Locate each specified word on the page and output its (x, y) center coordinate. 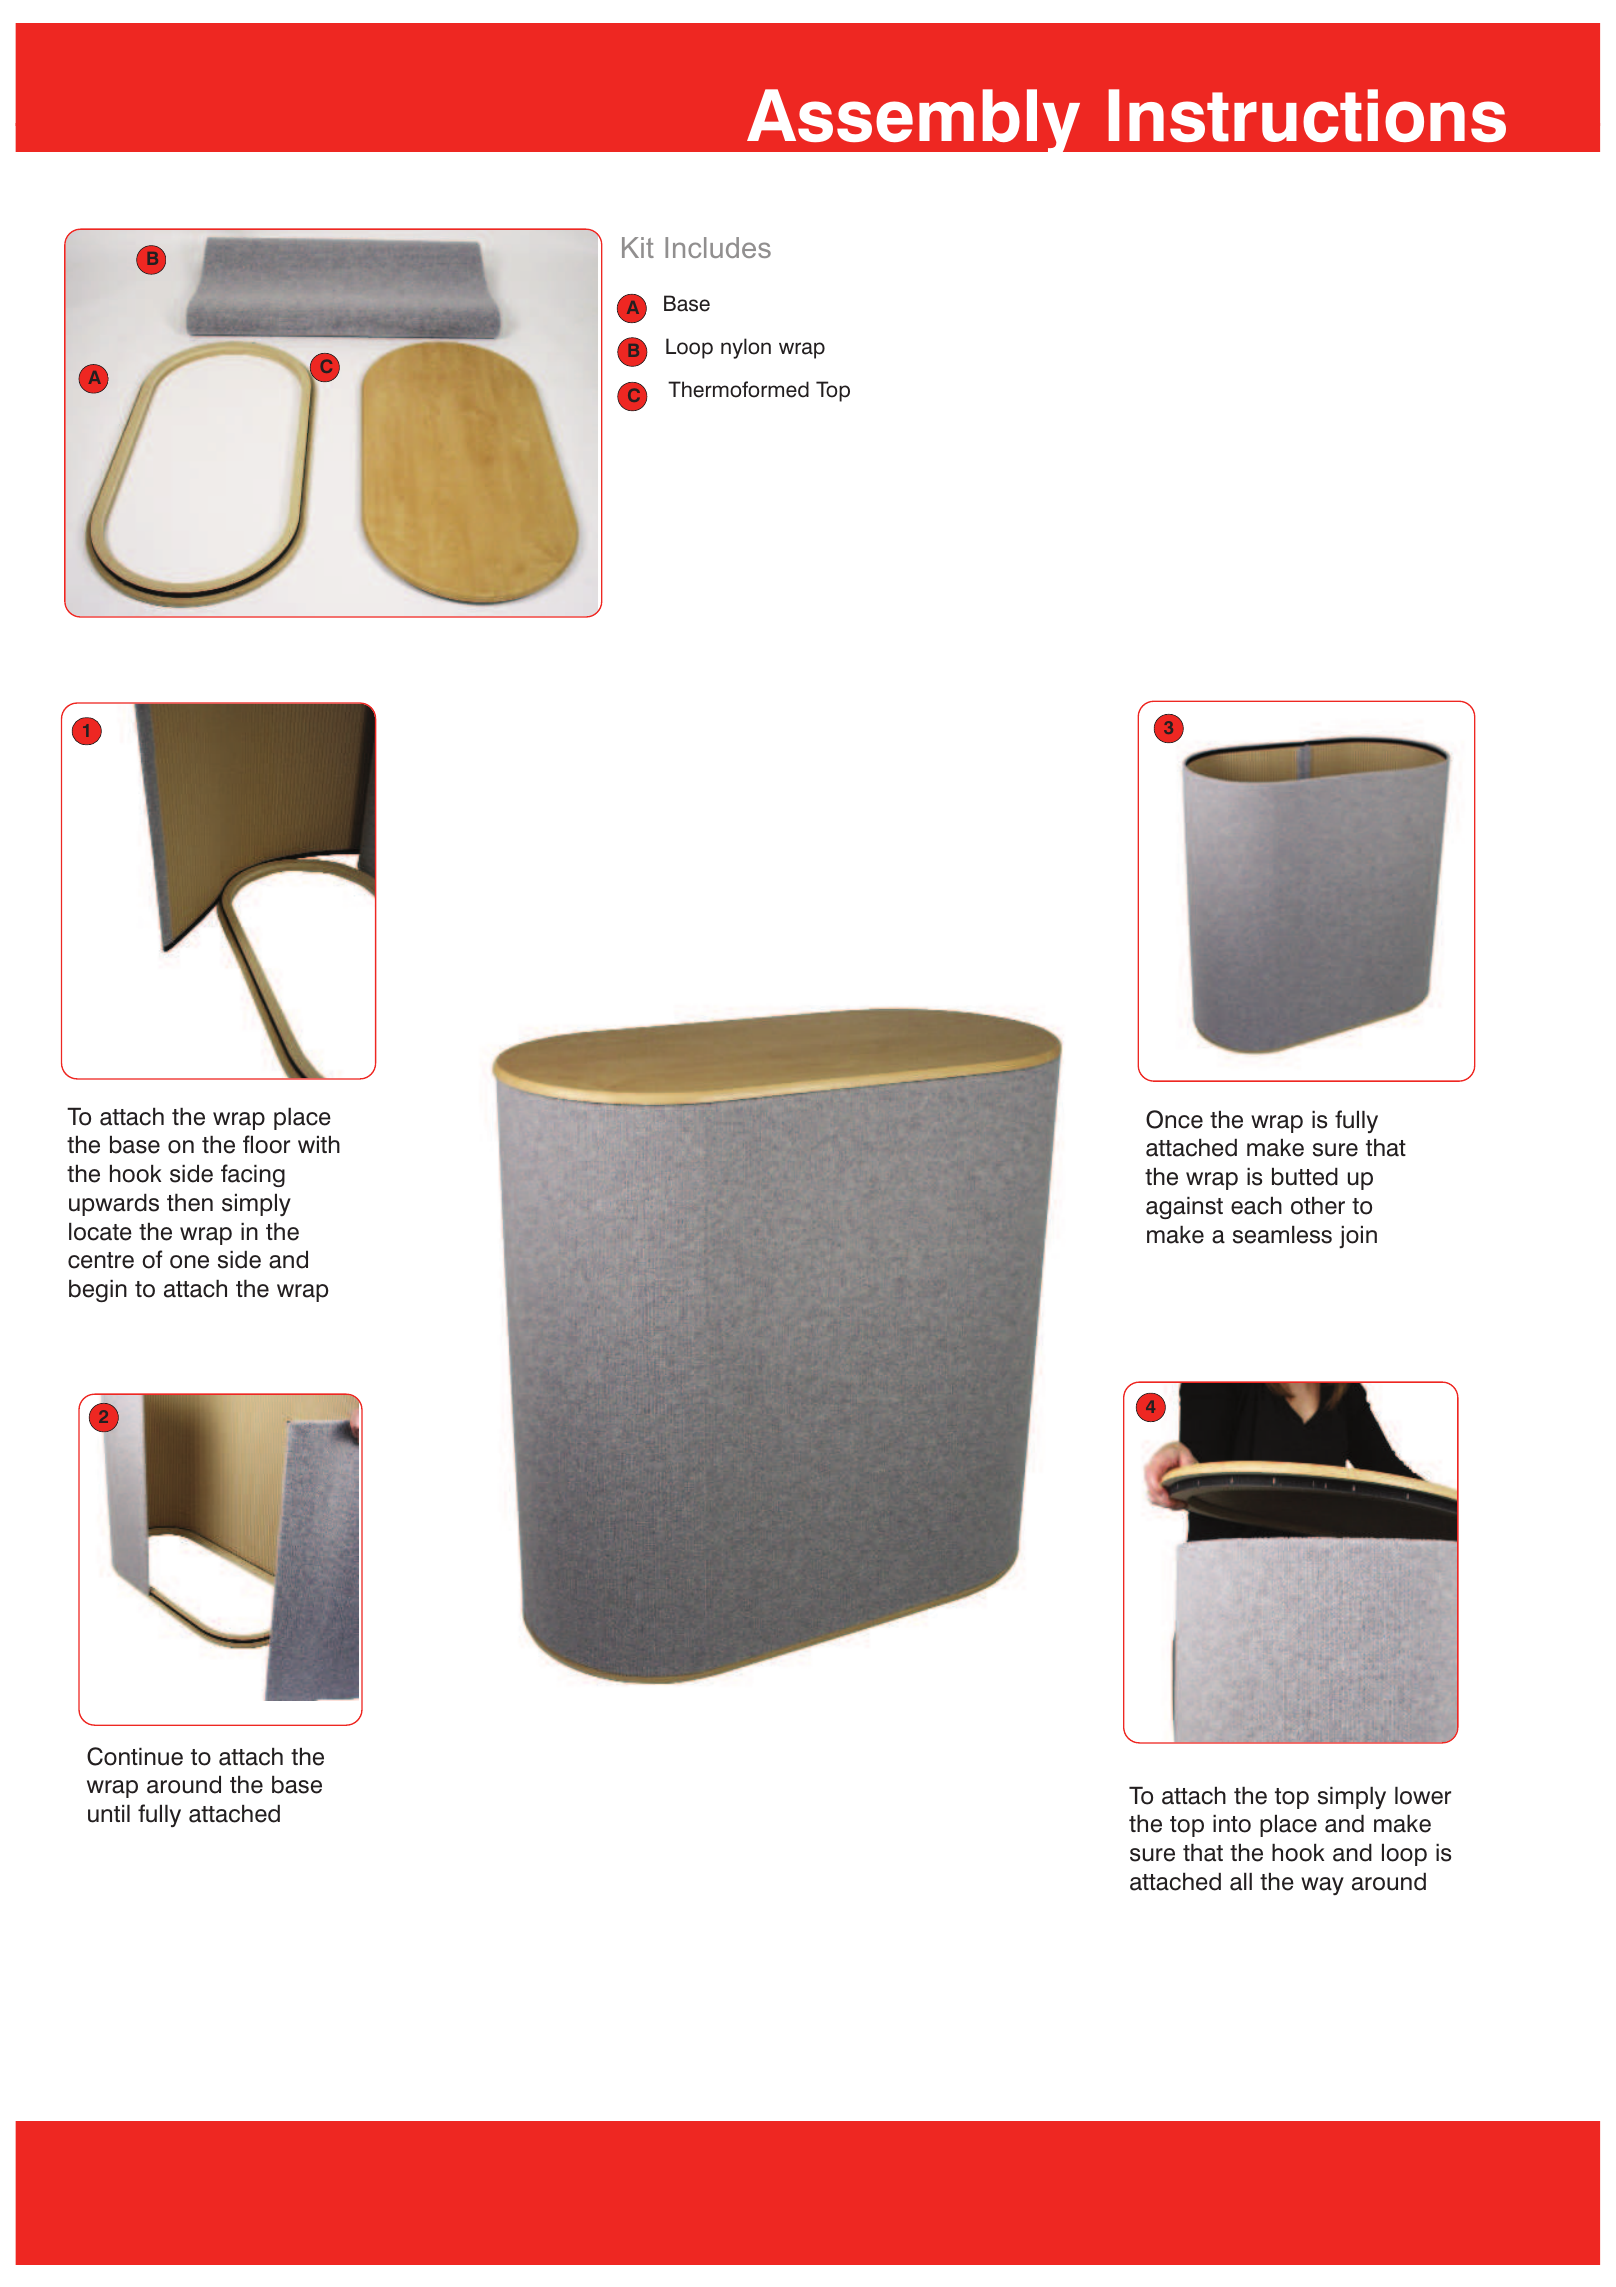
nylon (746, 348)
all (1241, 1881)
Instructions (1307, 115)
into (1232, 1823)
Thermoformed (738, 389)
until (109, 1813)
